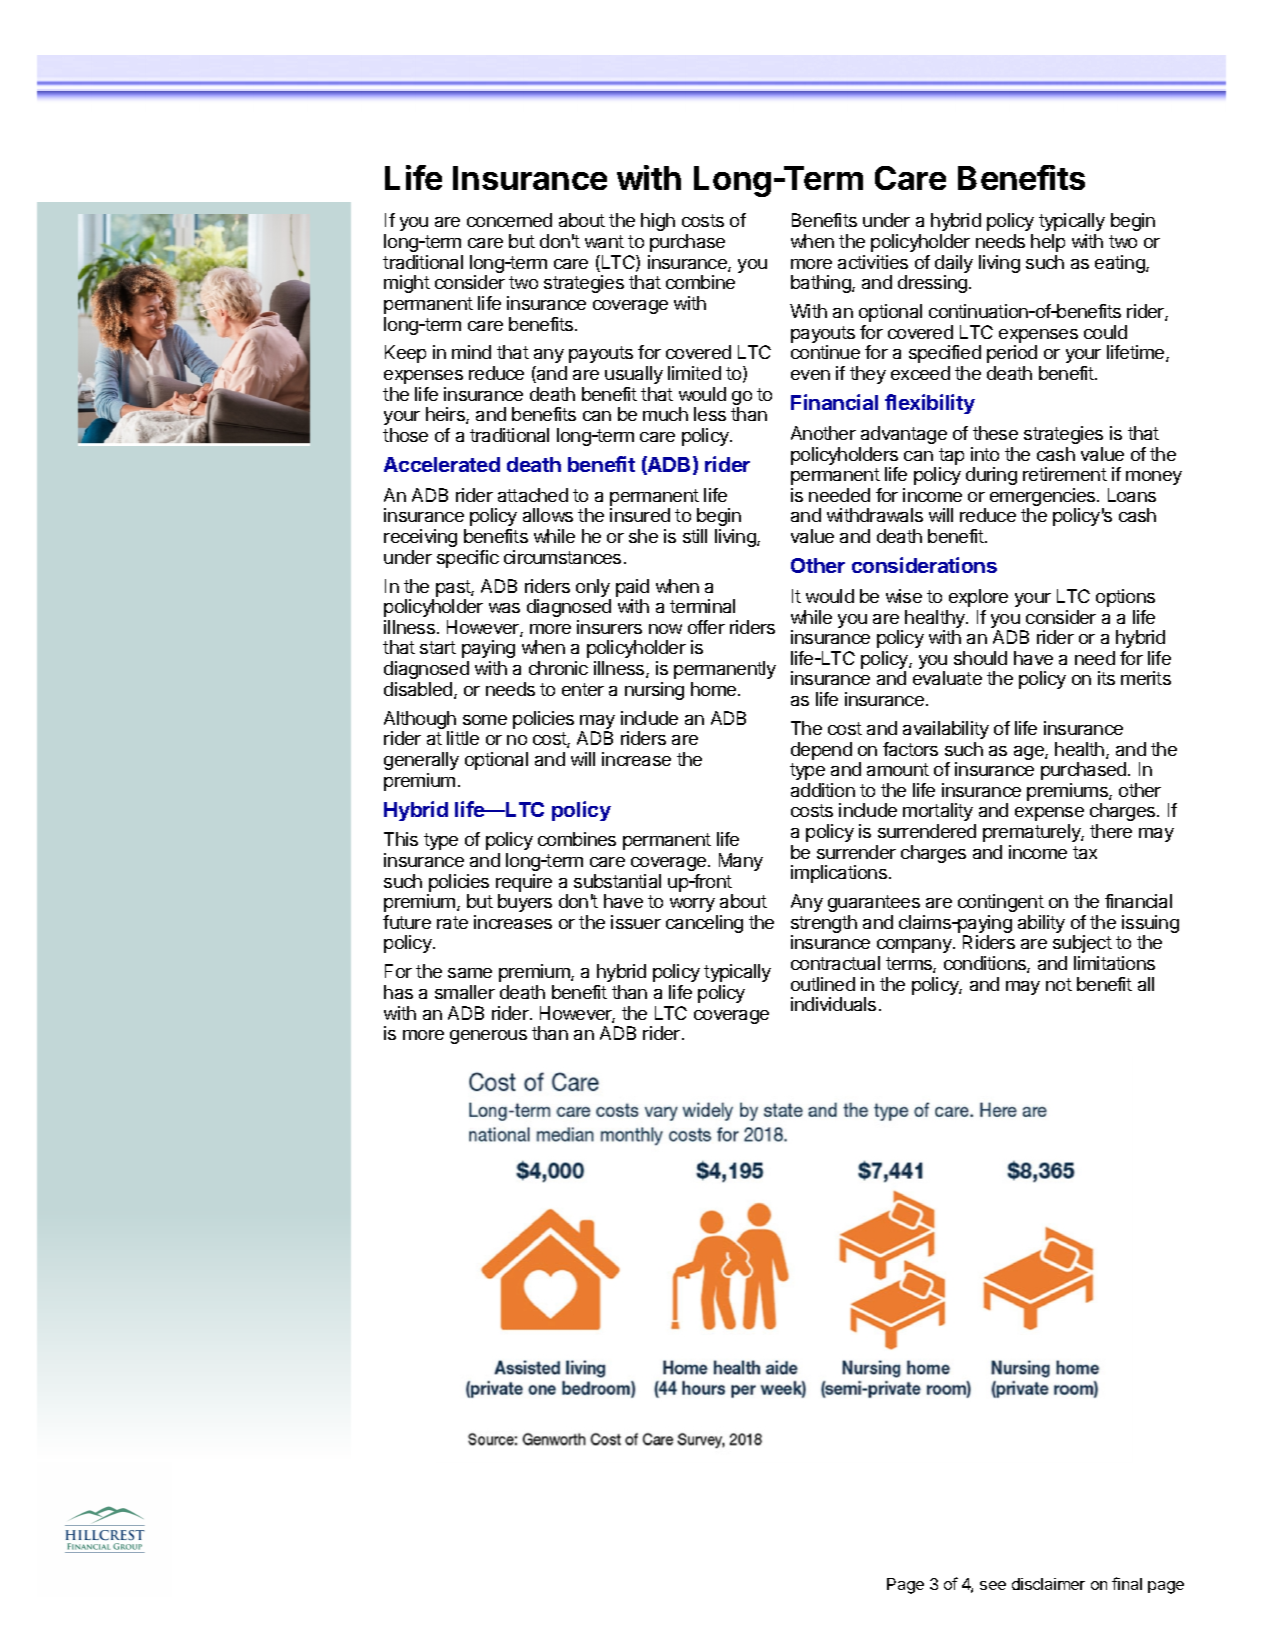 The width and height of the screenshot is (1263, 1634). I want to click on help, so click(1048, 243).
